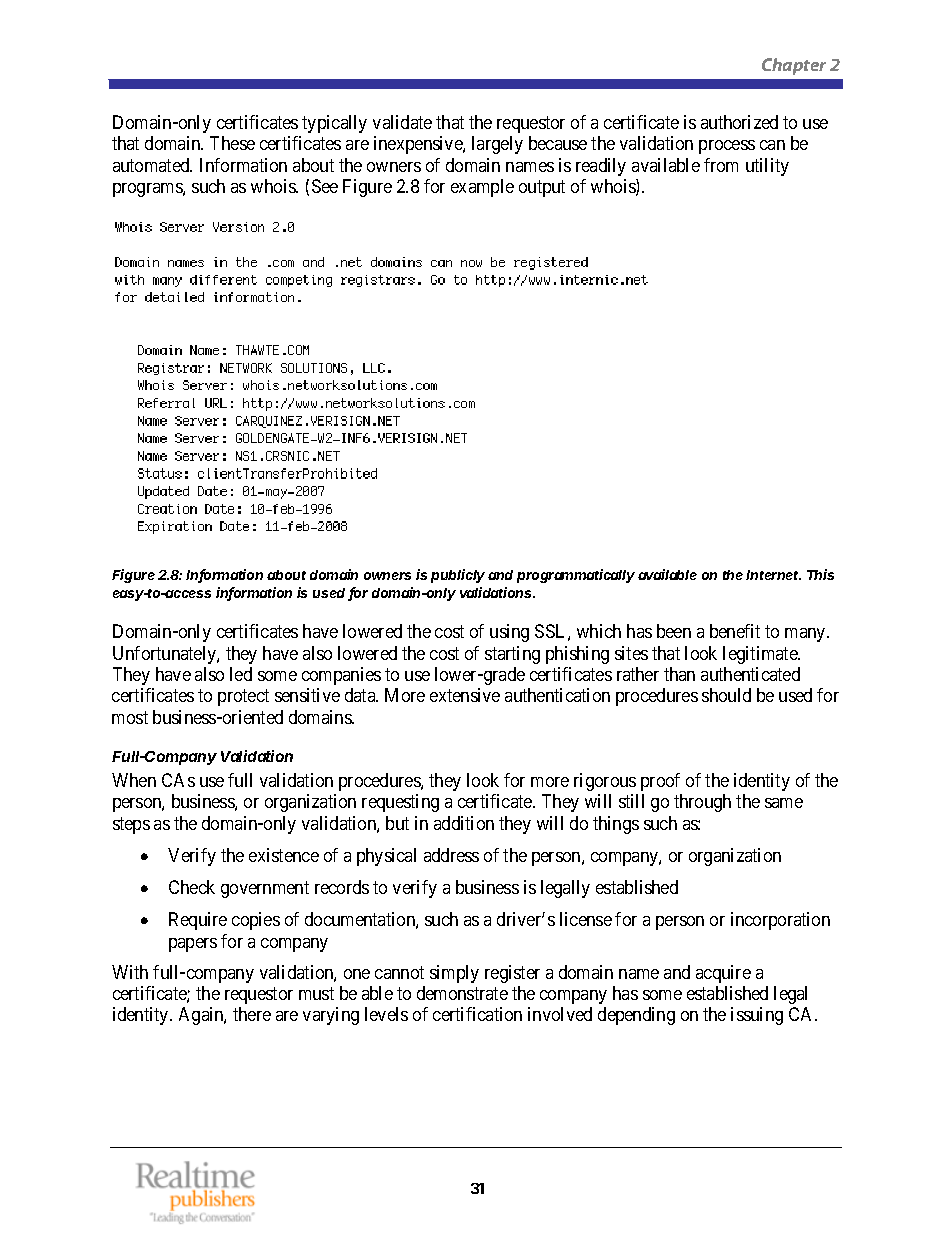 This page has height=1233, width=952. Describe the element at coordinates (458, 576) in the page. I see `publicly` at that location.
